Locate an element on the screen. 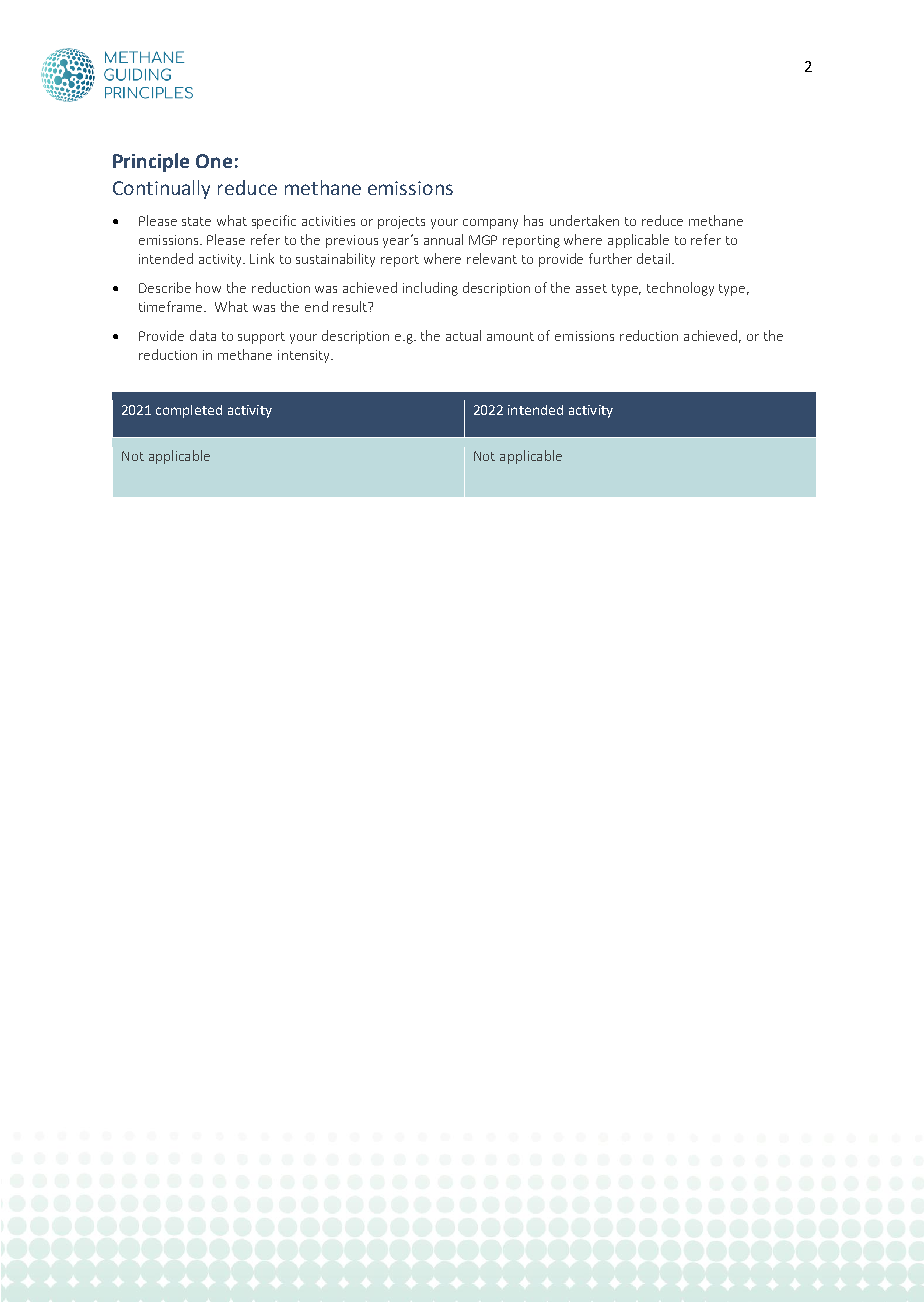 The width and height of the screenshot is (924, 1308). state is located at coordinates (196, 221).
